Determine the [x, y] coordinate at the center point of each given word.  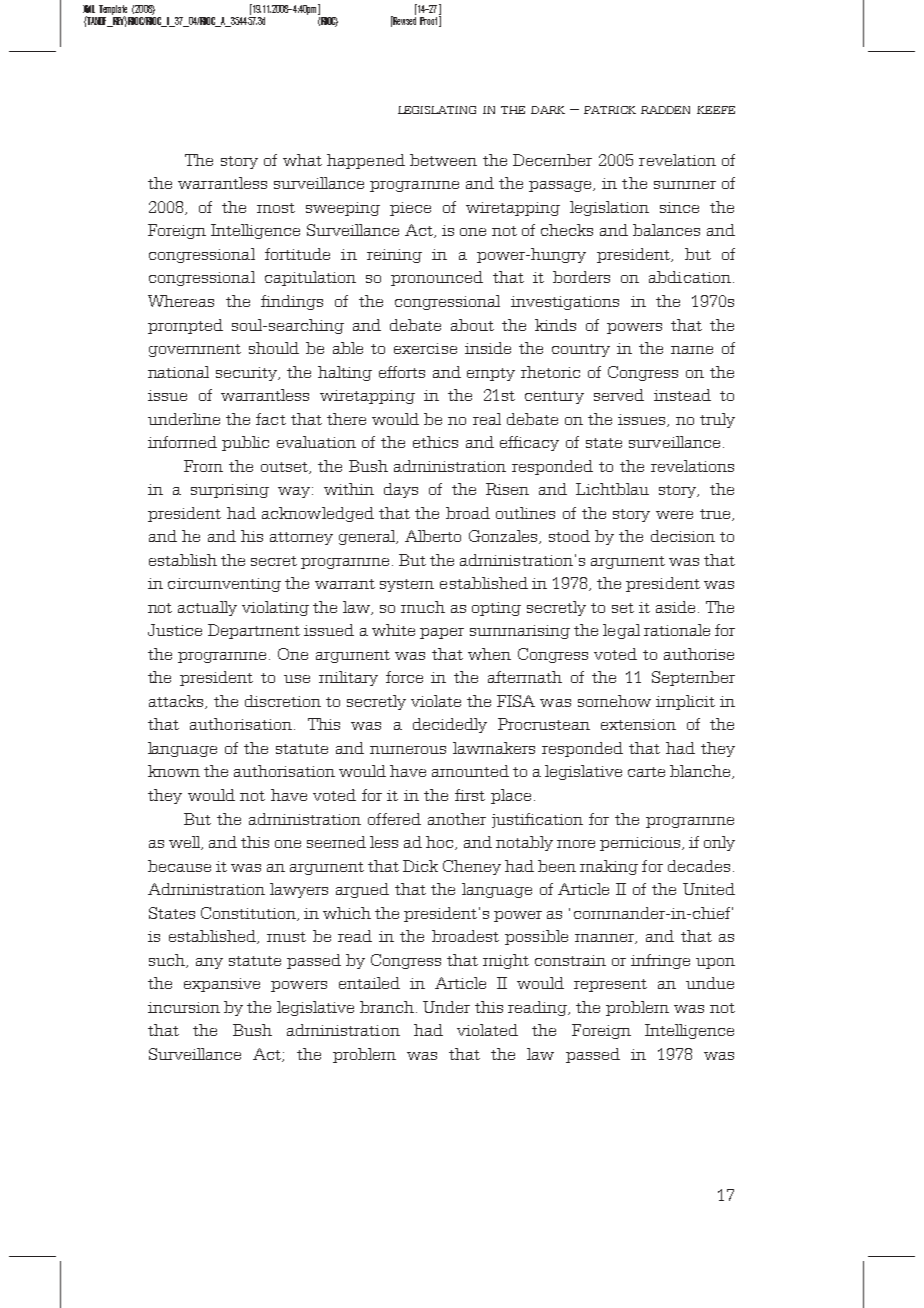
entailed [369, 983]
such [168, 961]
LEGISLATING [437, 110]
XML [89, 9]
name [692, 350]
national [178, 372]
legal [621, 631]
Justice [175, 630]
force [404, 677]
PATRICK [610, 110]
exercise [425, 348]
